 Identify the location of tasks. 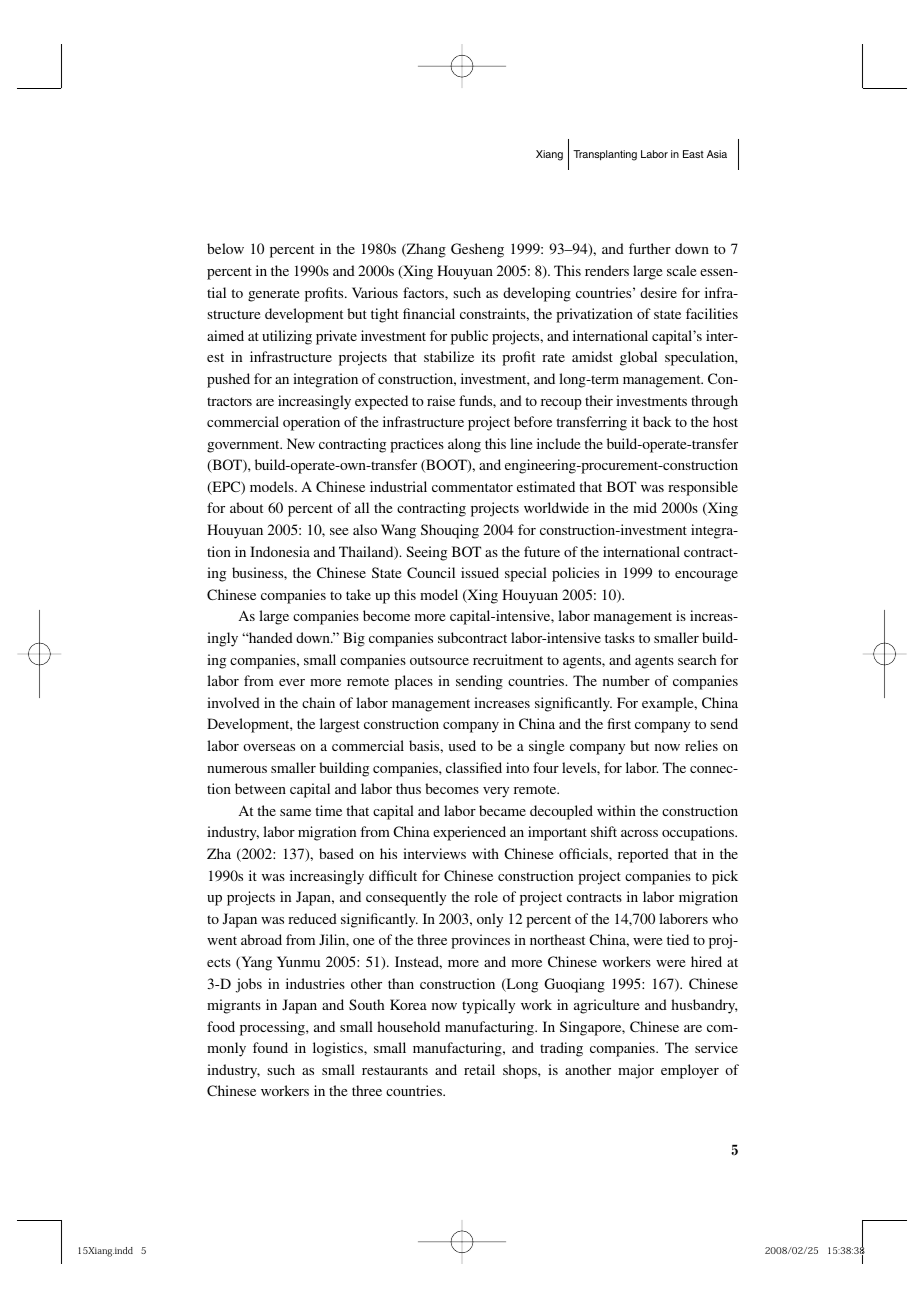
(620, 637).
